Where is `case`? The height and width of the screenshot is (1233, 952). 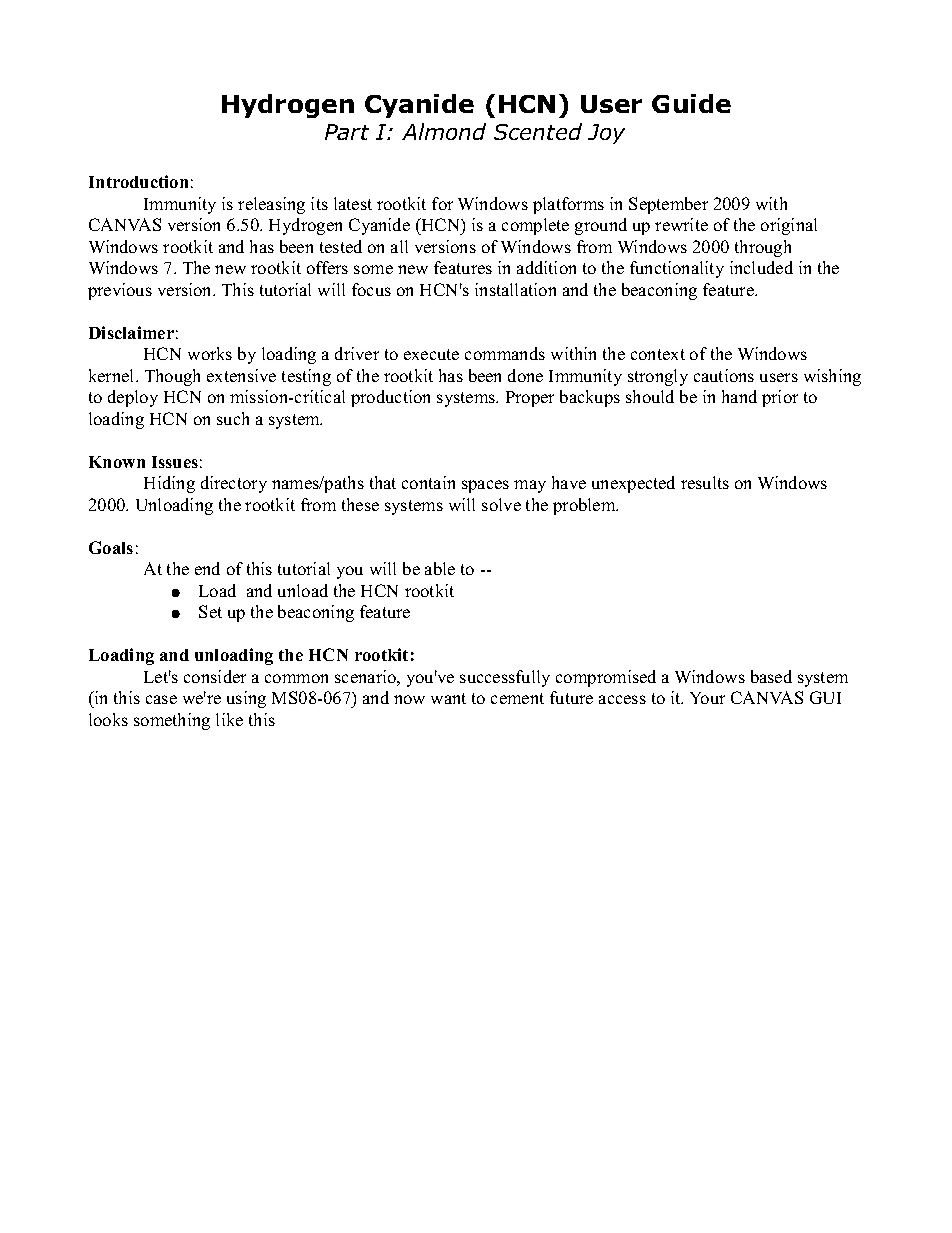 case is located at coordinates (161, 699).
